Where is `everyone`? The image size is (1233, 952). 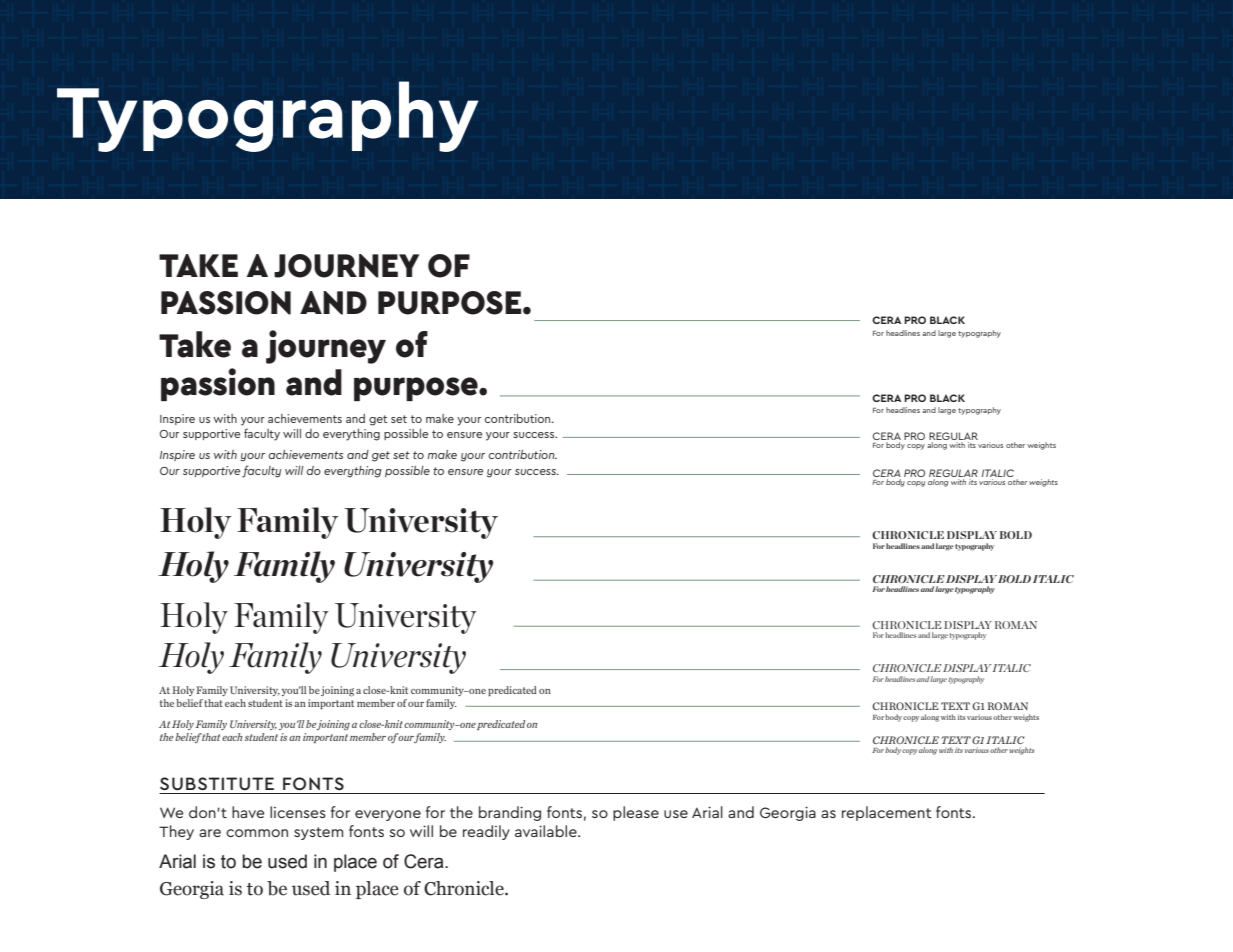 everyone is located at coordinates (388, 815).
